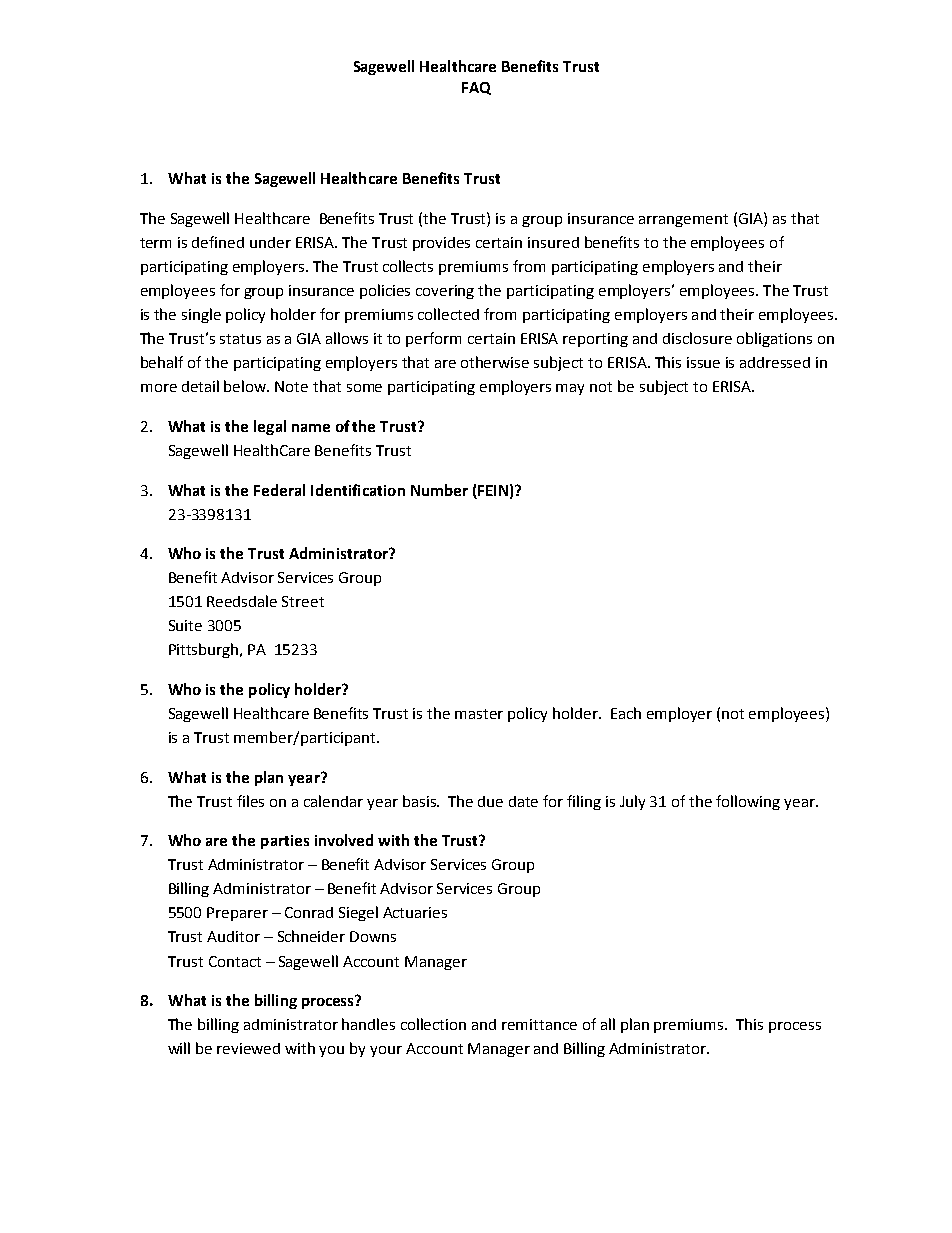 The height and width of the image is (1233, 952). Describe the element at coordinates (240, 339) in the image. I see `status` at that location.
